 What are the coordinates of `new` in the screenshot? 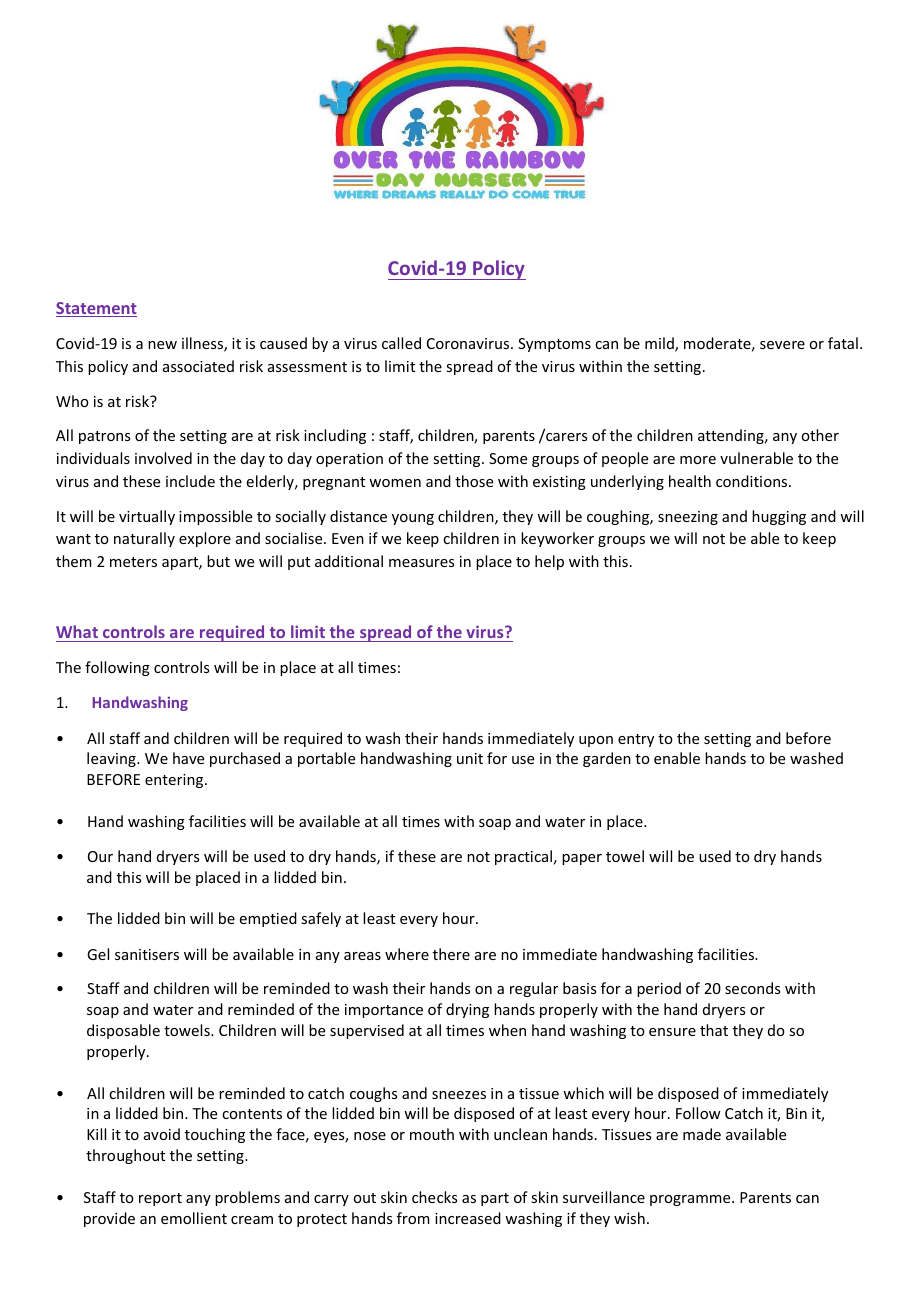 It's located at (162, 345).
